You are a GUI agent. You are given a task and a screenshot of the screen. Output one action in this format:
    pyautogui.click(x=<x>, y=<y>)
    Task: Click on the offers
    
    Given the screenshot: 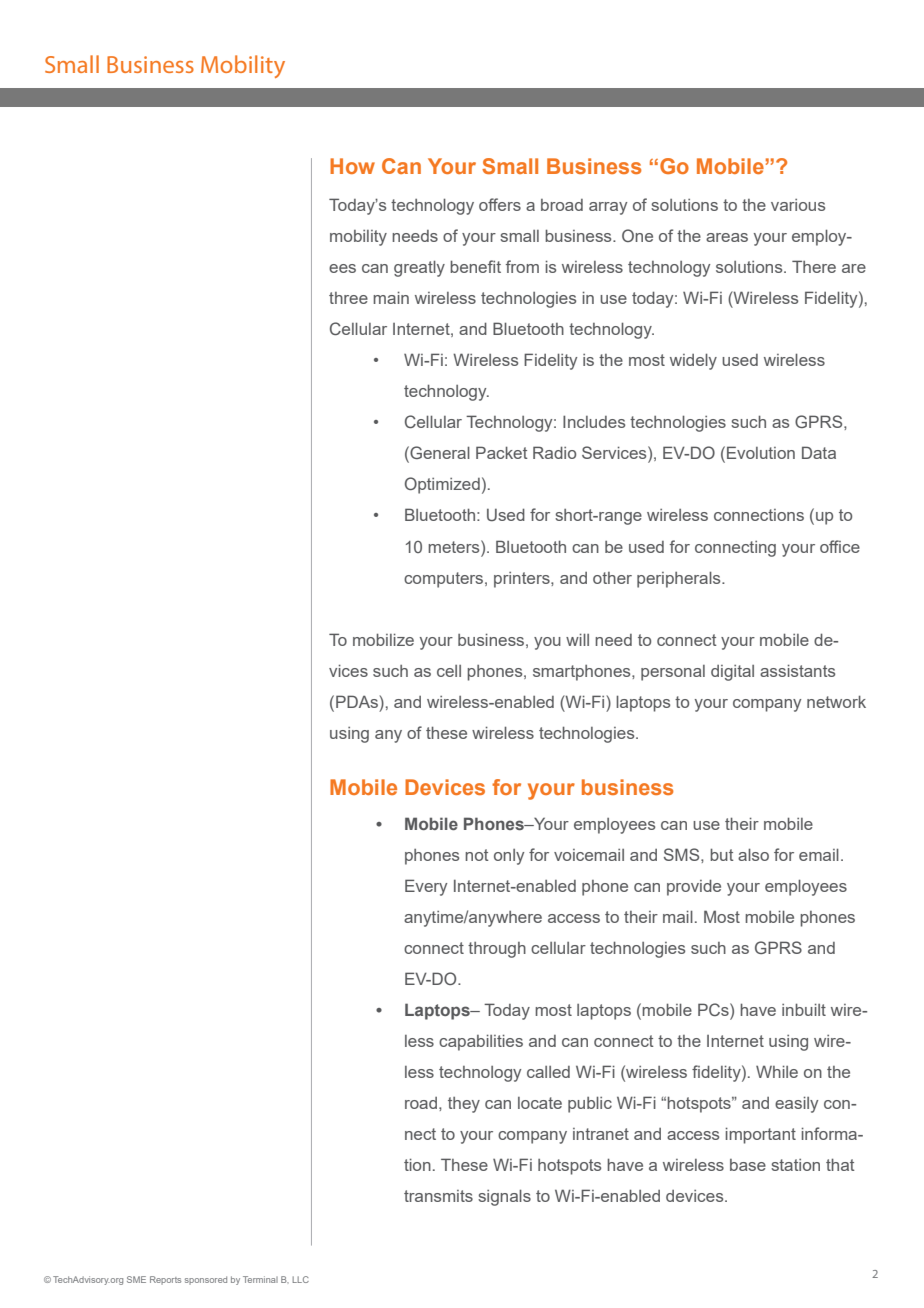 What is the action you would take?
    pyautogui.click(x=500, y=204)
